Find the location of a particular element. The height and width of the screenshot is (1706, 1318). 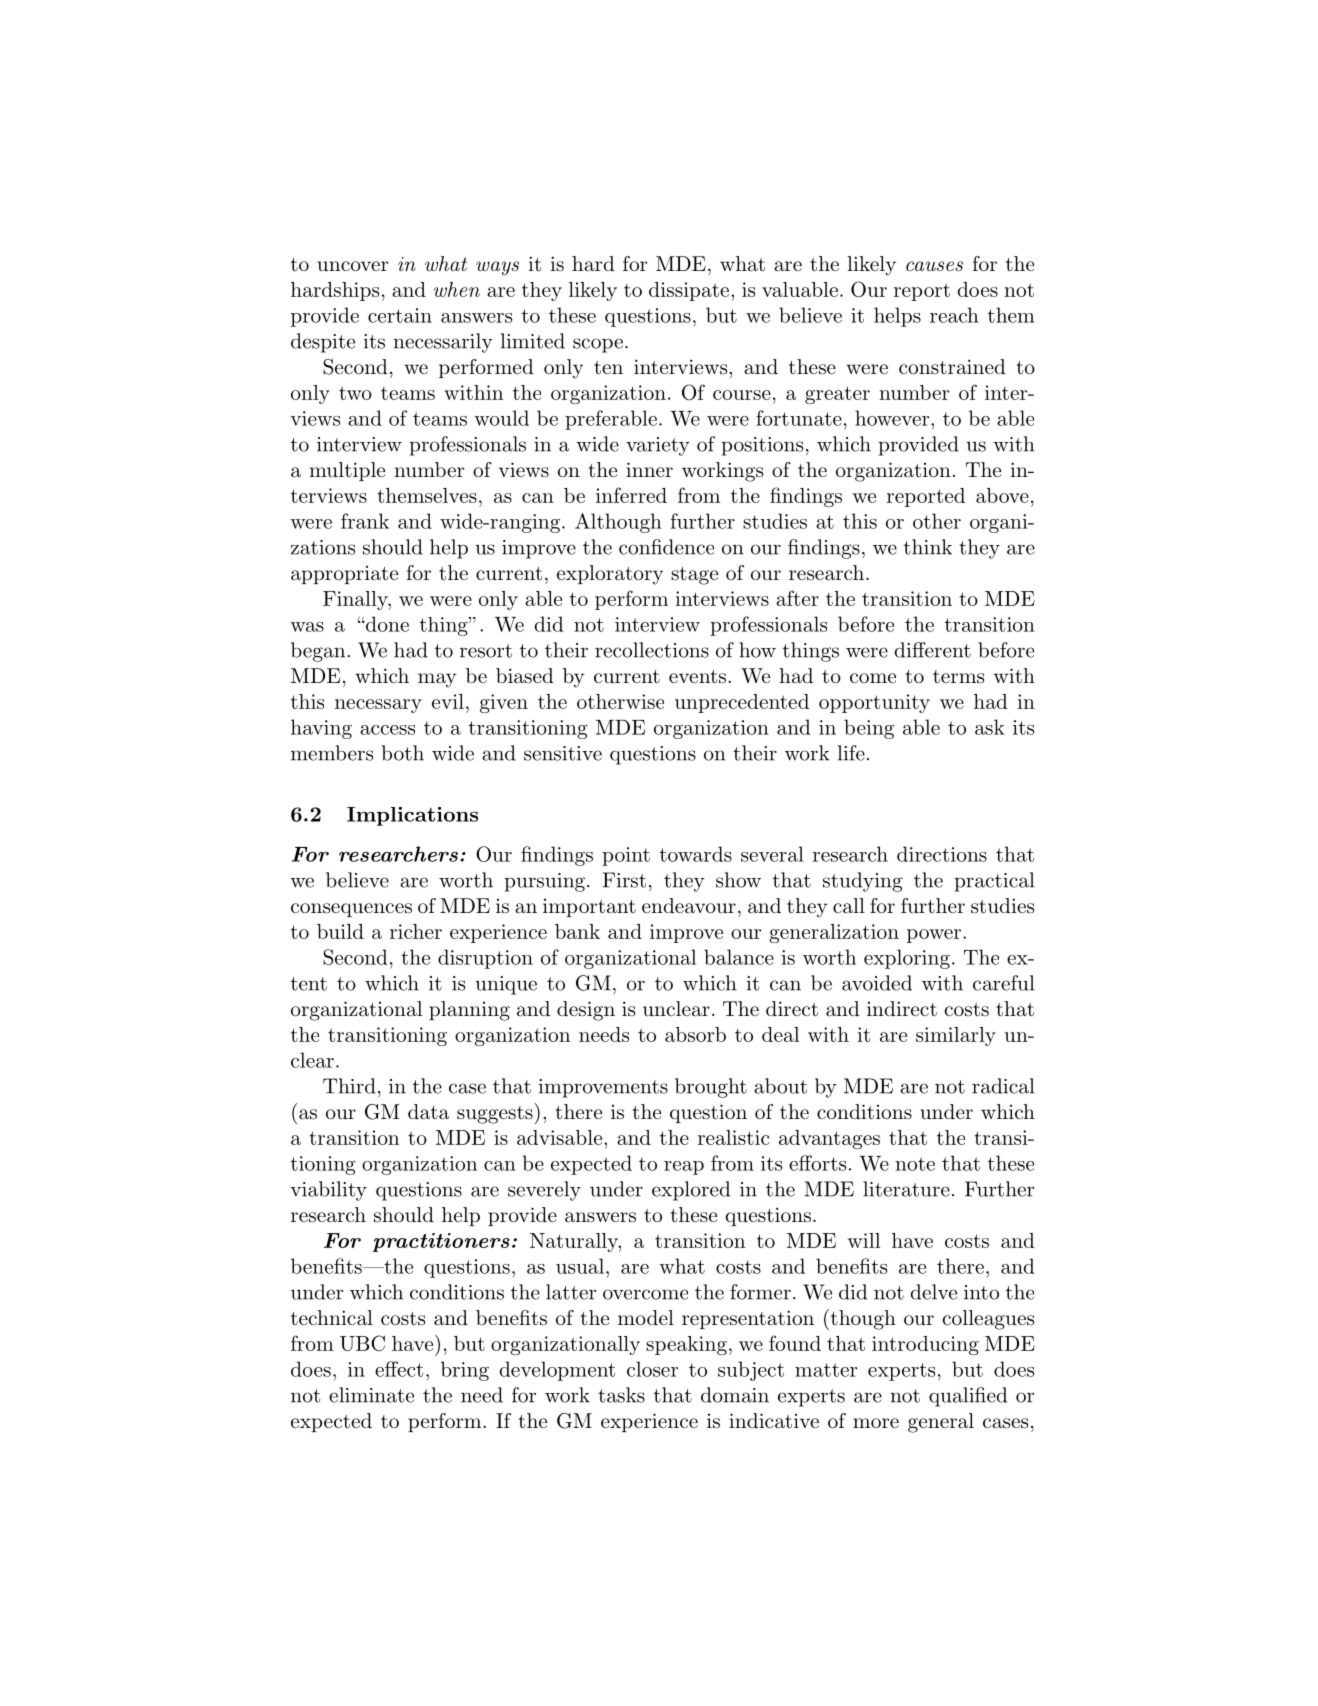

dissipate is located at coordinates (689, 291).
